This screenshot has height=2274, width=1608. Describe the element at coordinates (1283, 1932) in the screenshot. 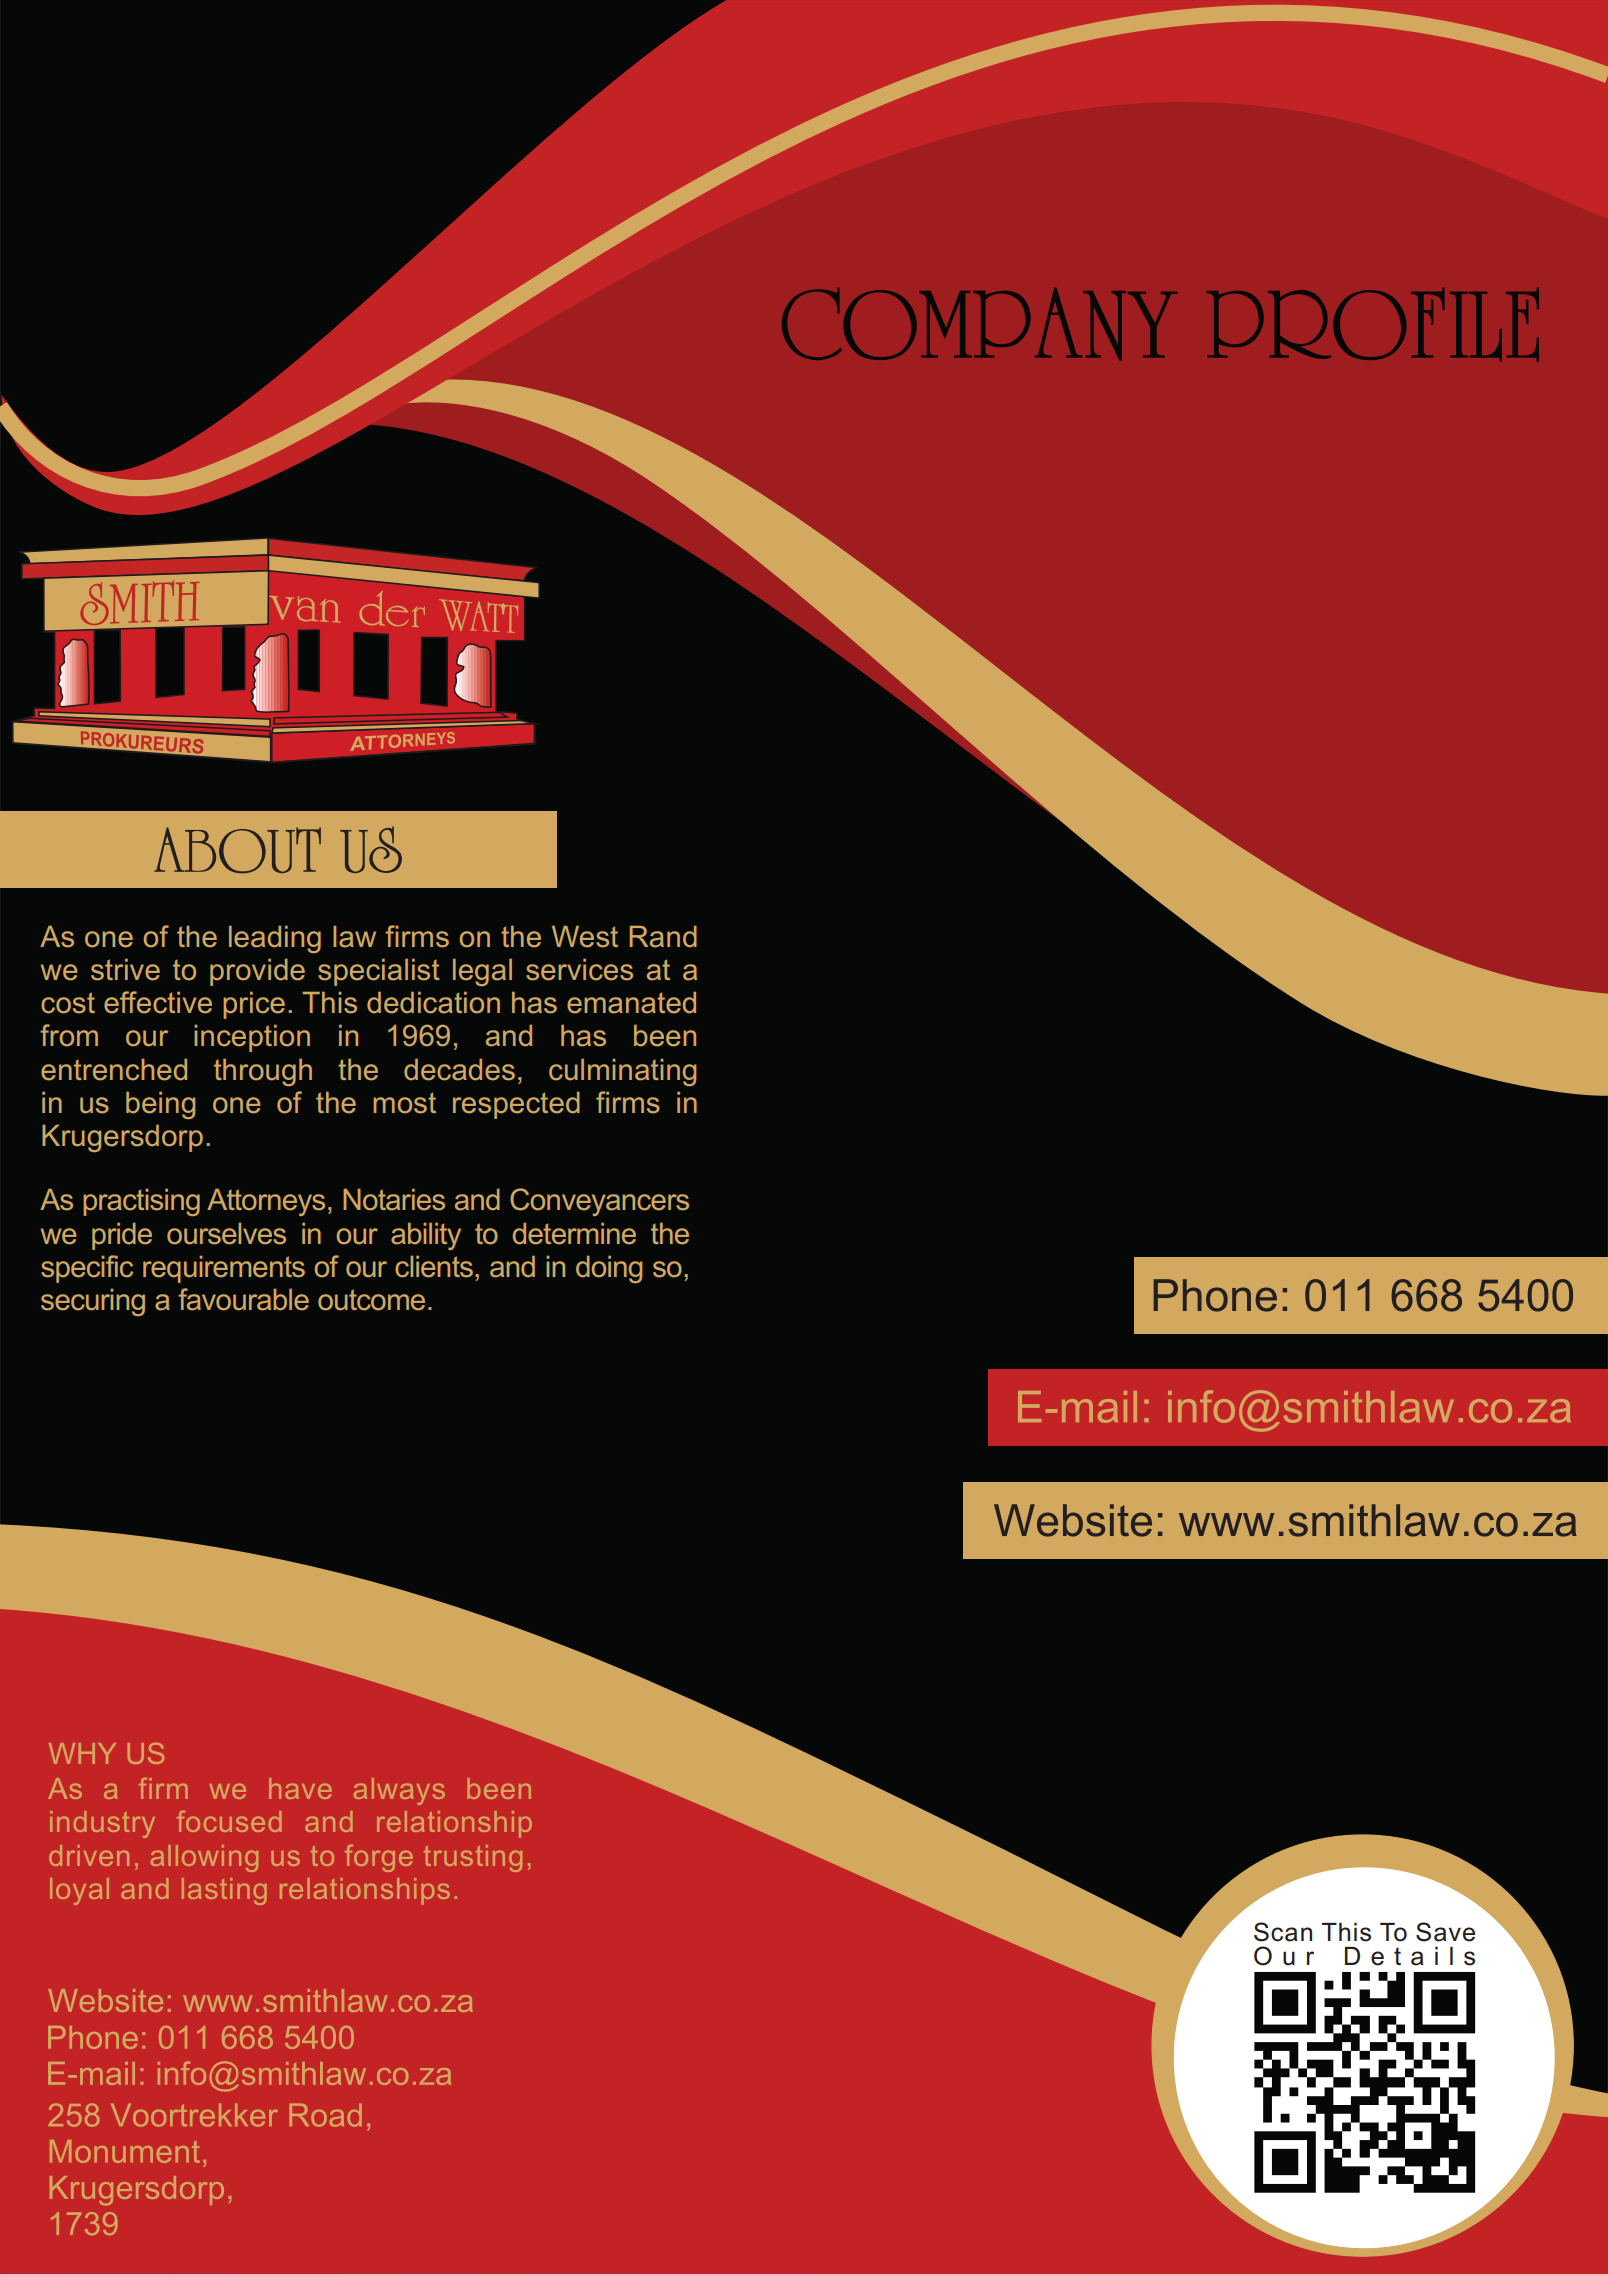

I see `Scan` at that location.
